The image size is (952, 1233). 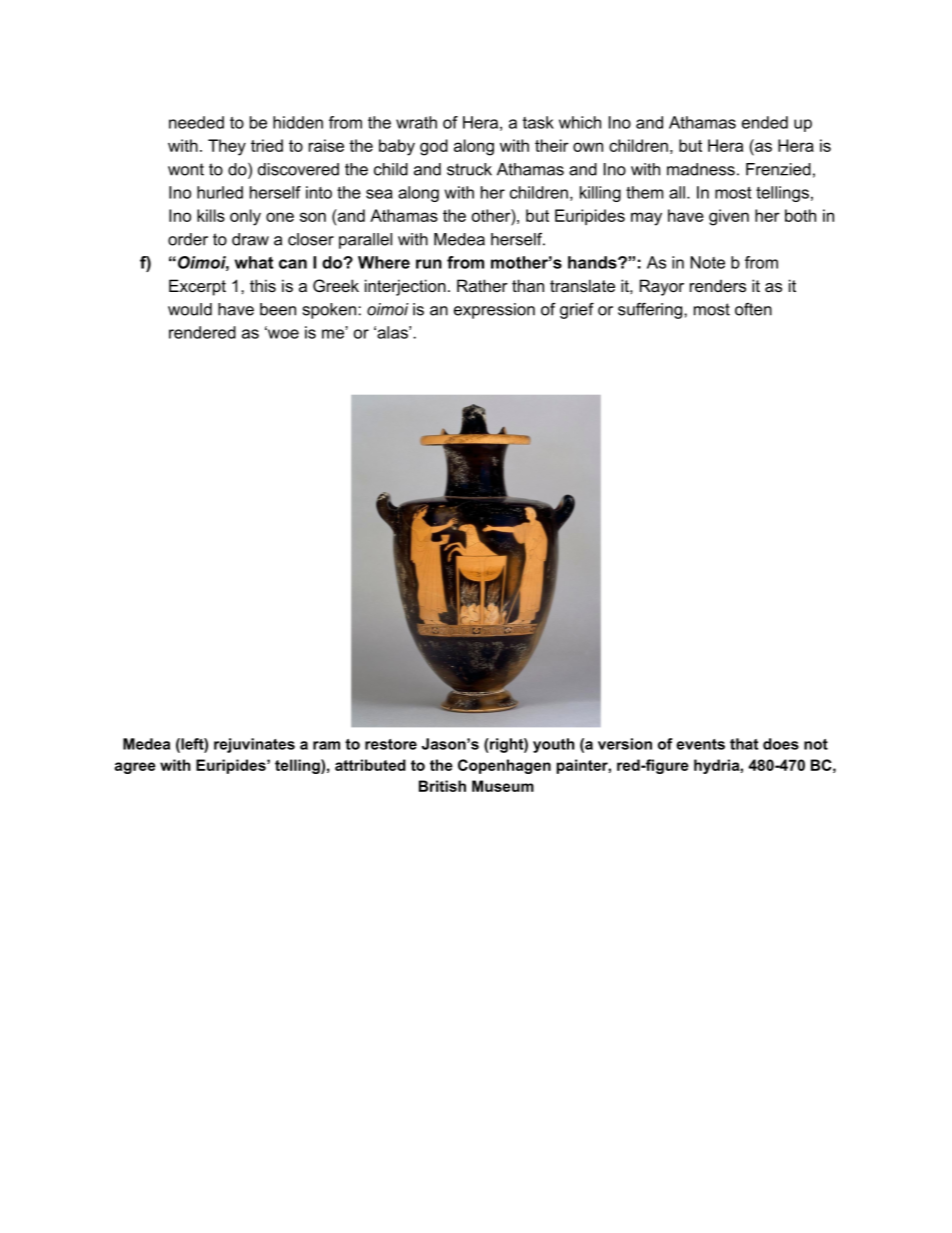 What do you see at coordinates (577, 311) in the document?
I see `grief` at bounding box center [577, 311].
